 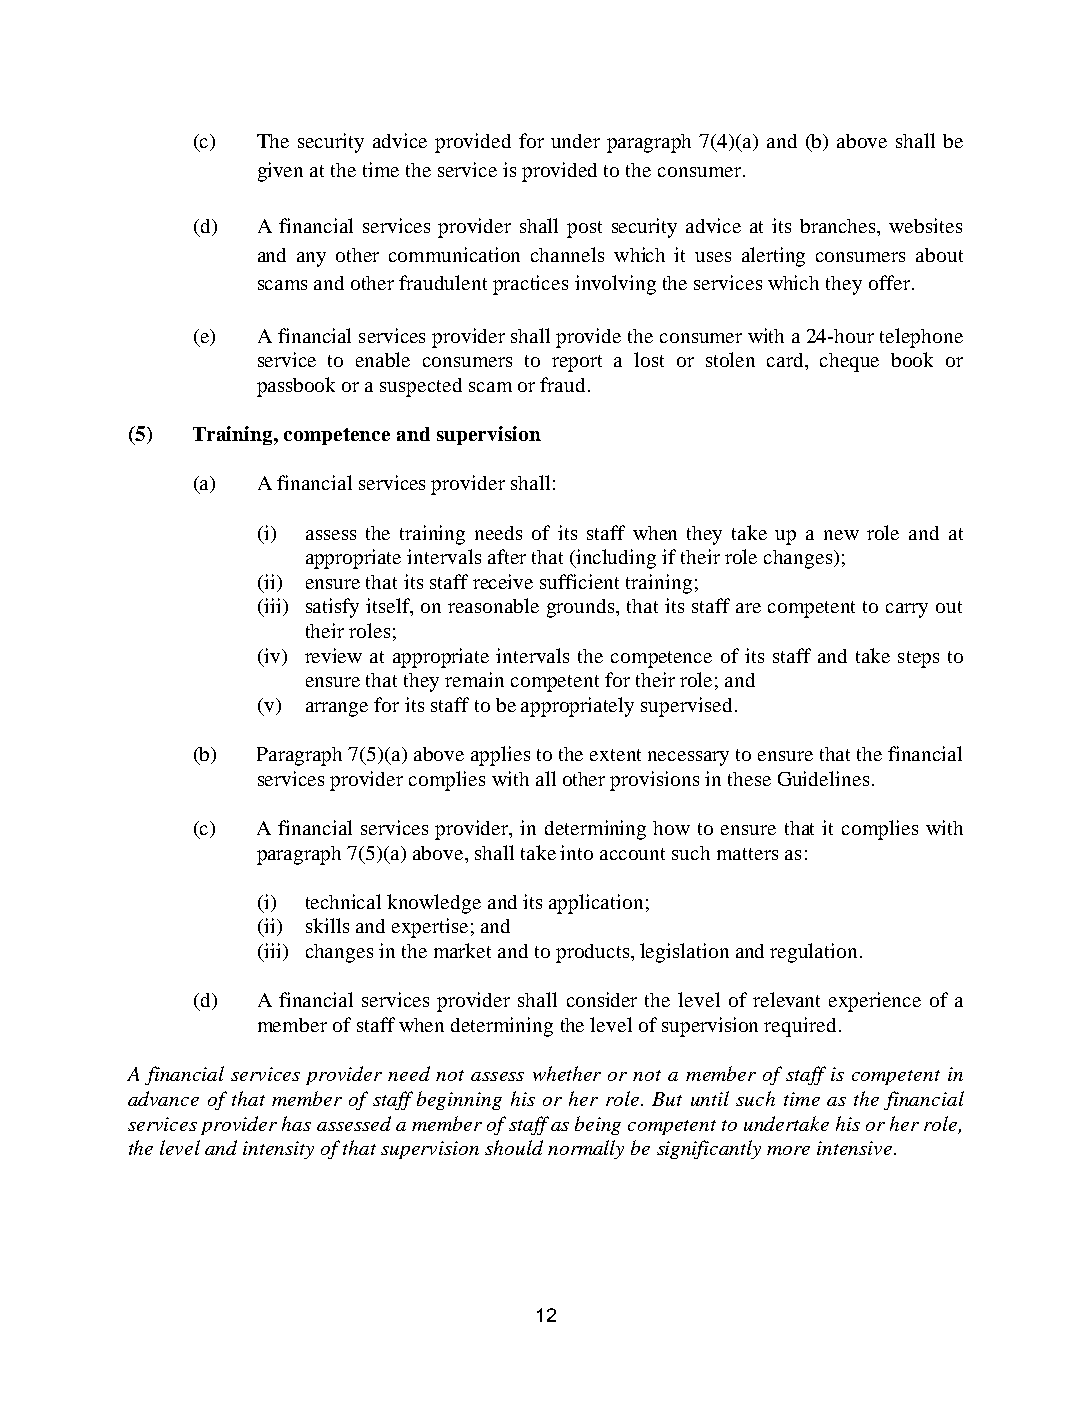 What do you see at coordinates (333, 655) in the screenshot?
I see `review` at bounding box center [333, 655].
